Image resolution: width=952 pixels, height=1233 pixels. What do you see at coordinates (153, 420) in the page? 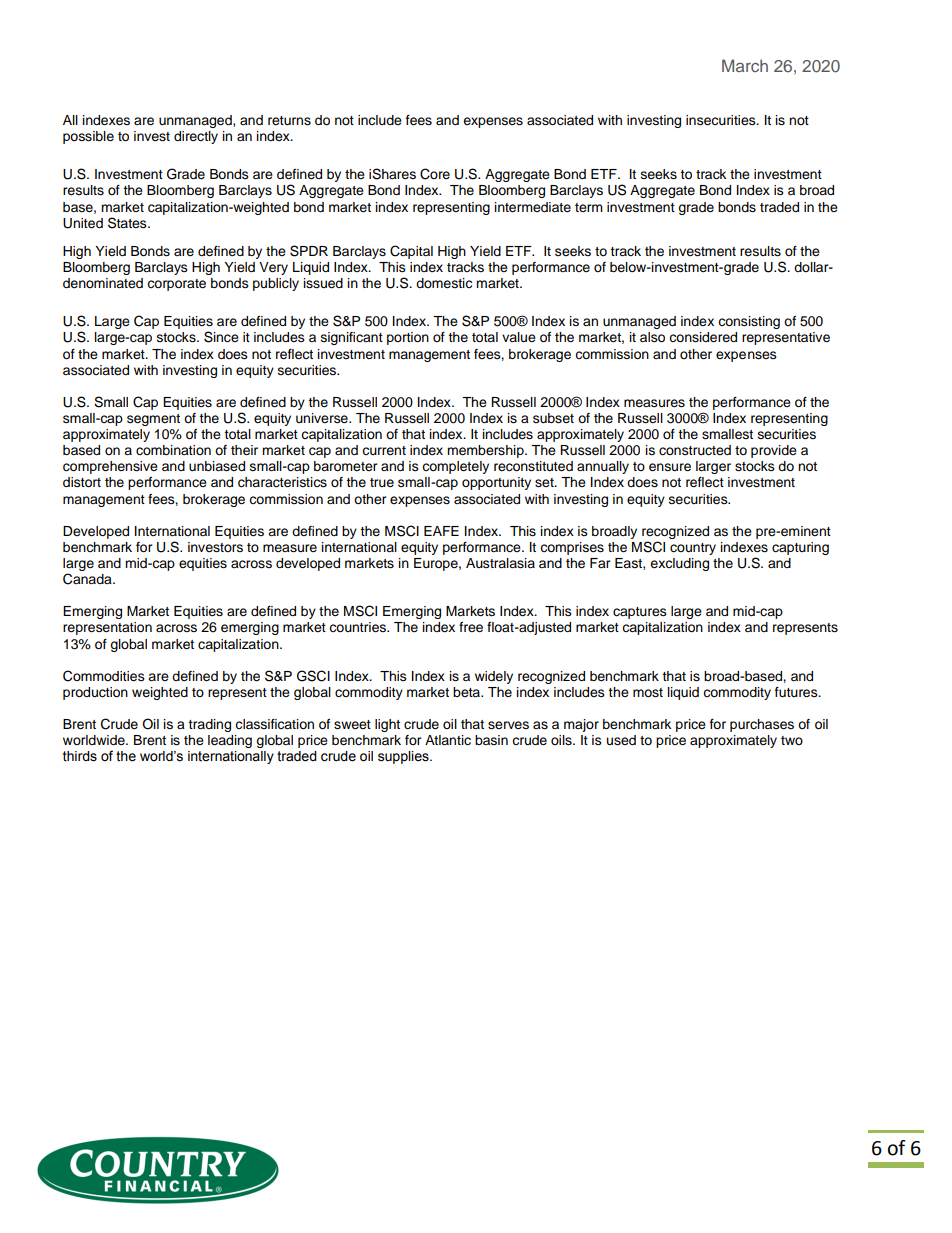
I see `segment` at bounding box center [153, 420].
